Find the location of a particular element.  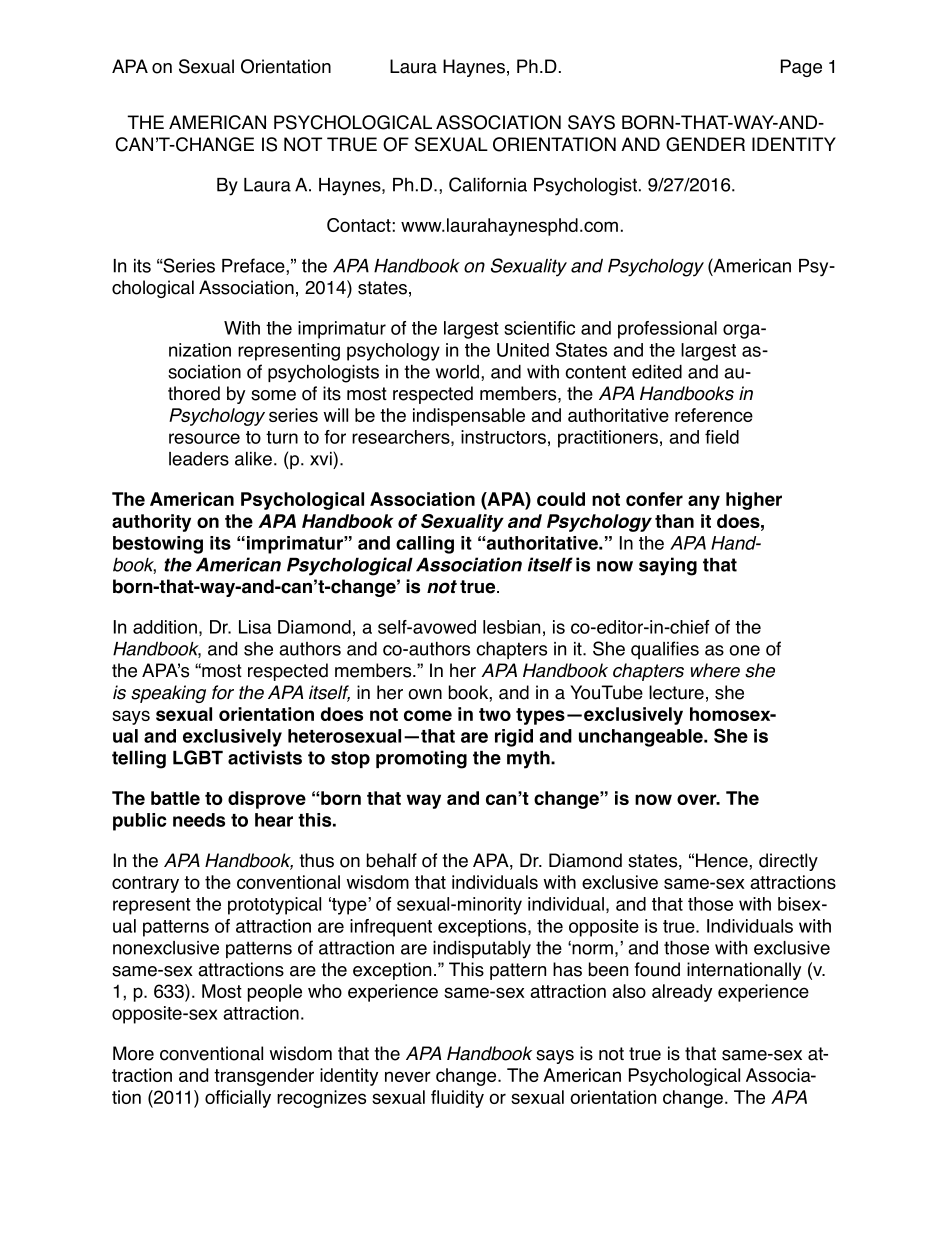

lecture is located at coordinates (676, 692).
